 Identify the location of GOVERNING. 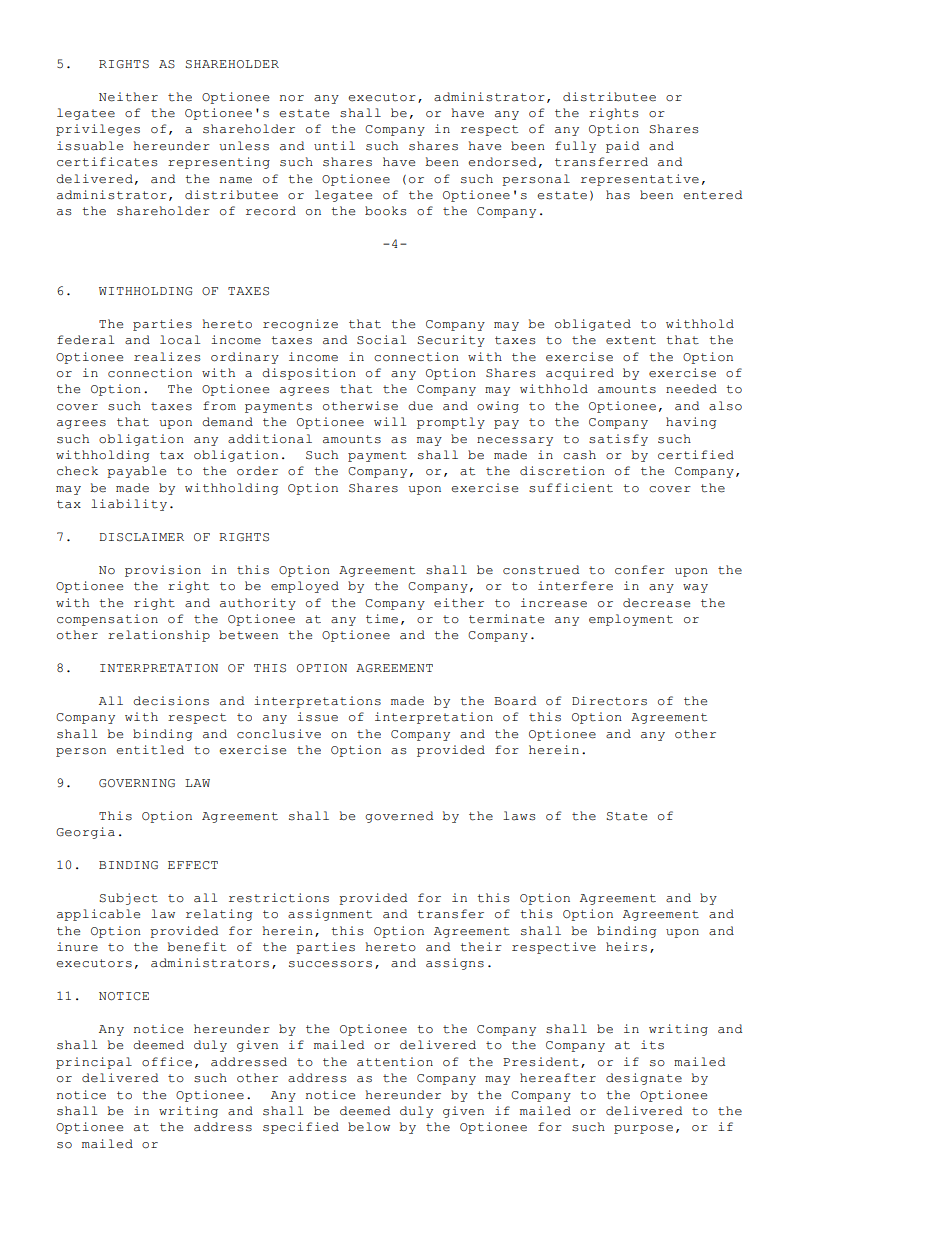
(137, 783).
